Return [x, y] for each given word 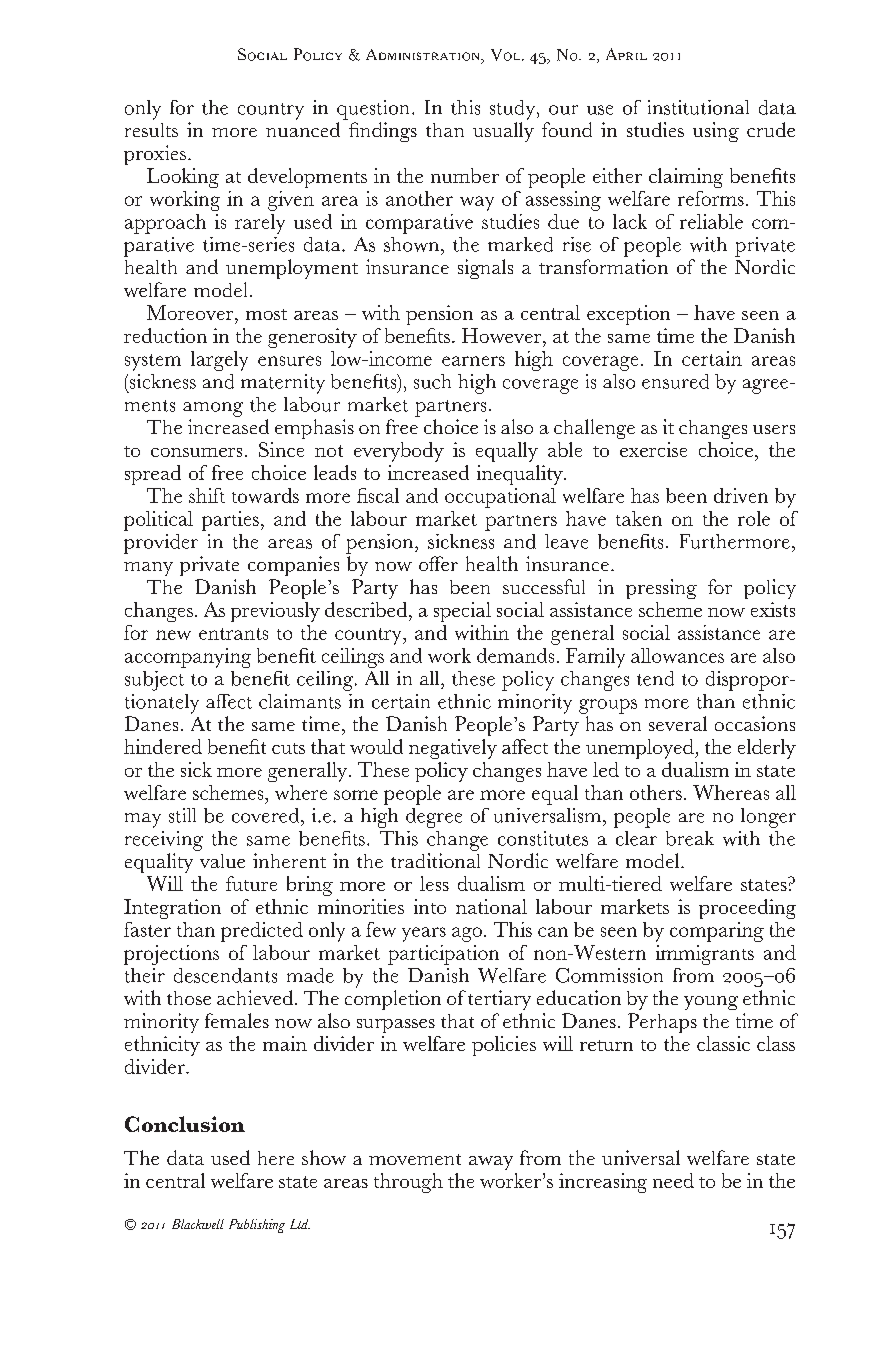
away [491, 1163]
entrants [233, 634]
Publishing [257, 1226]
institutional [698, 107]
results [151, 130]
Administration [424, 56]
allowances [677, 655]
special [462, 612]
